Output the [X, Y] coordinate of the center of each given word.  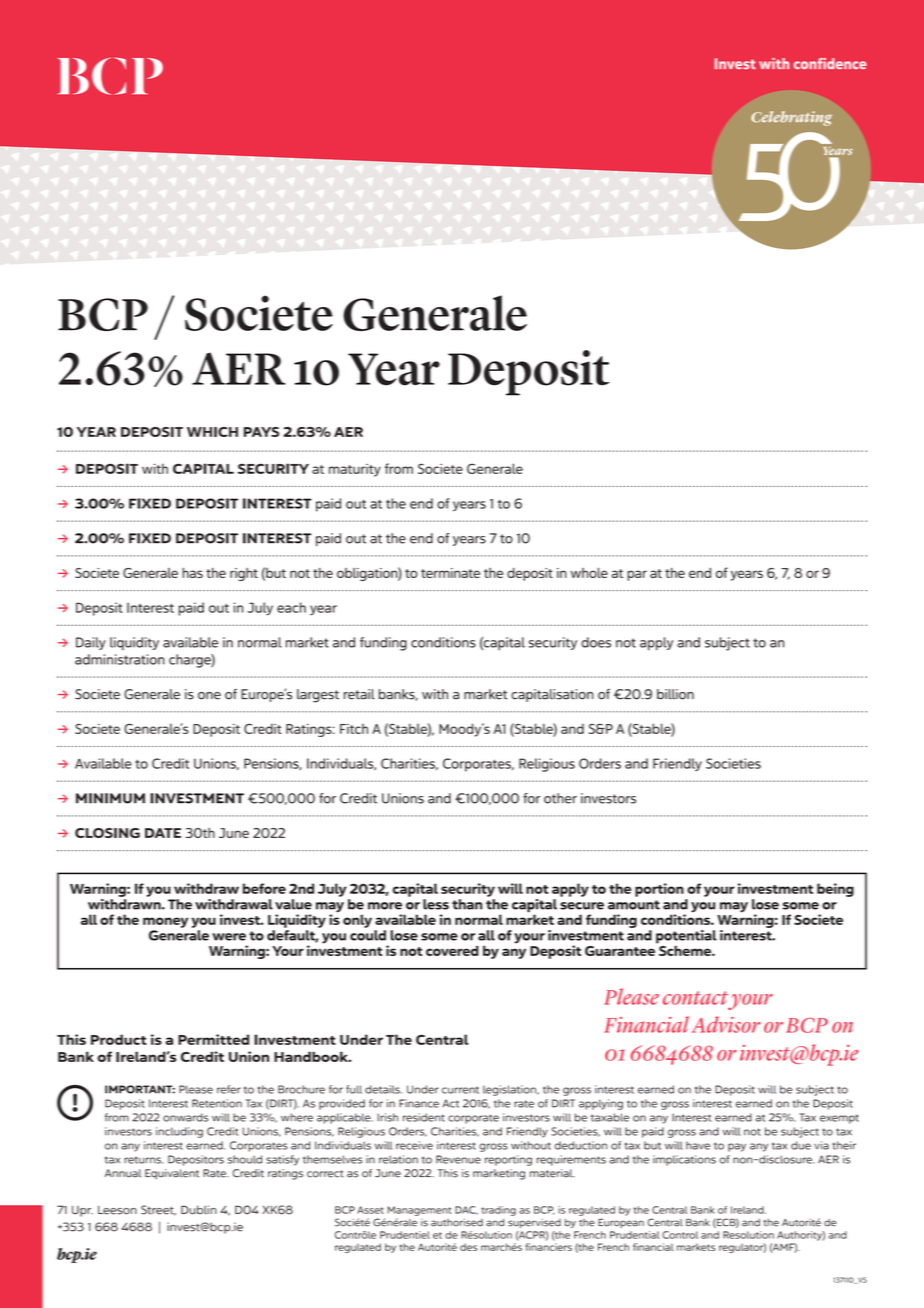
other [560, 798]
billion [675, 694]
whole [589, 573]
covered [452, 950]
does [596, 642]
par [637, 575]
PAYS [261, 432]
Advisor [726, 1024]
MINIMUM [110, 798]
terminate [450, 573]
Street [158, 1210]
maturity [355, 470]
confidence [830, 63]
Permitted [213, 1039]
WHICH [212, 432]
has [192, 573]
